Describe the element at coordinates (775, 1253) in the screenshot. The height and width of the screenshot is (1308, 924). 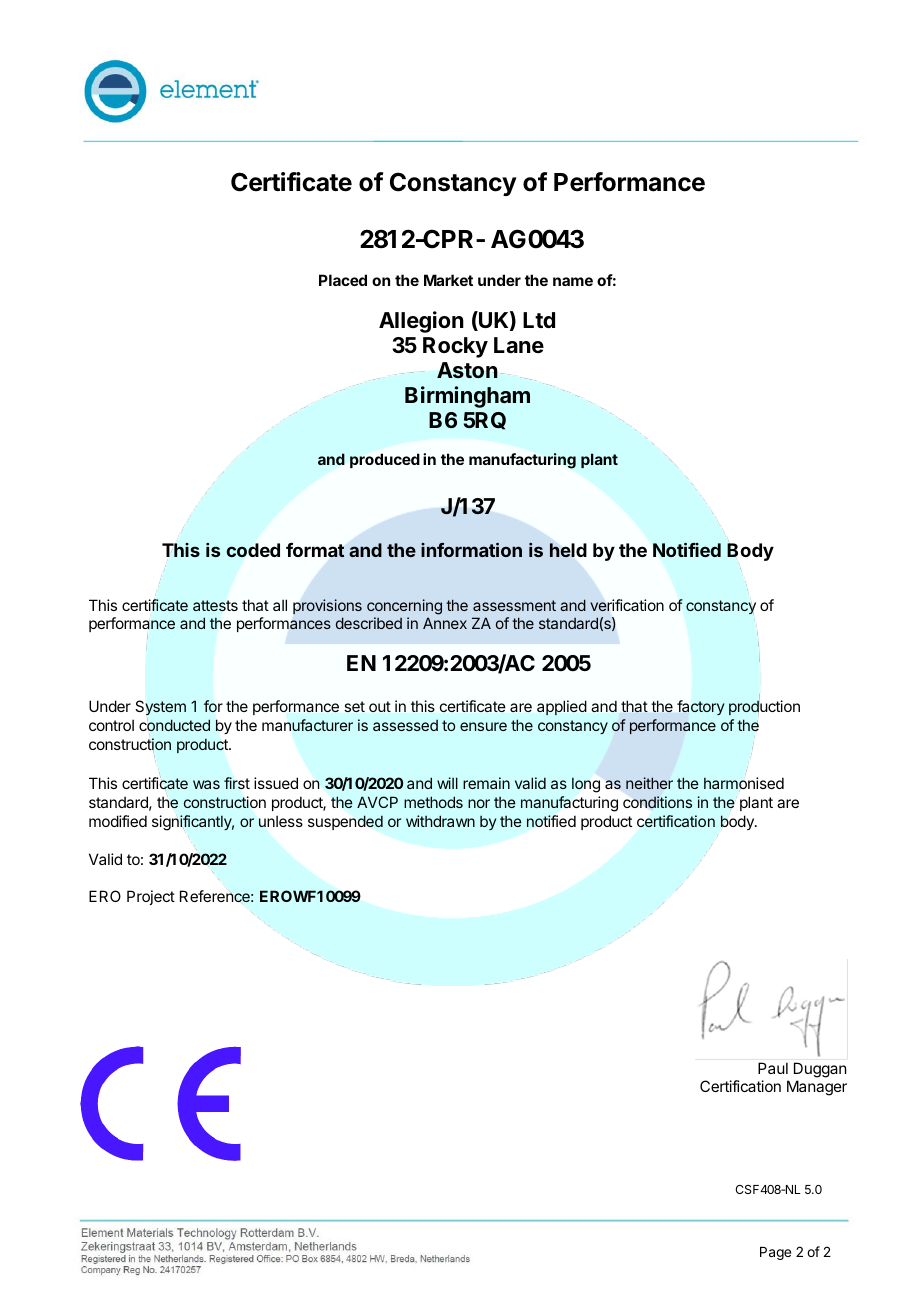
I see `Page` at that location.
